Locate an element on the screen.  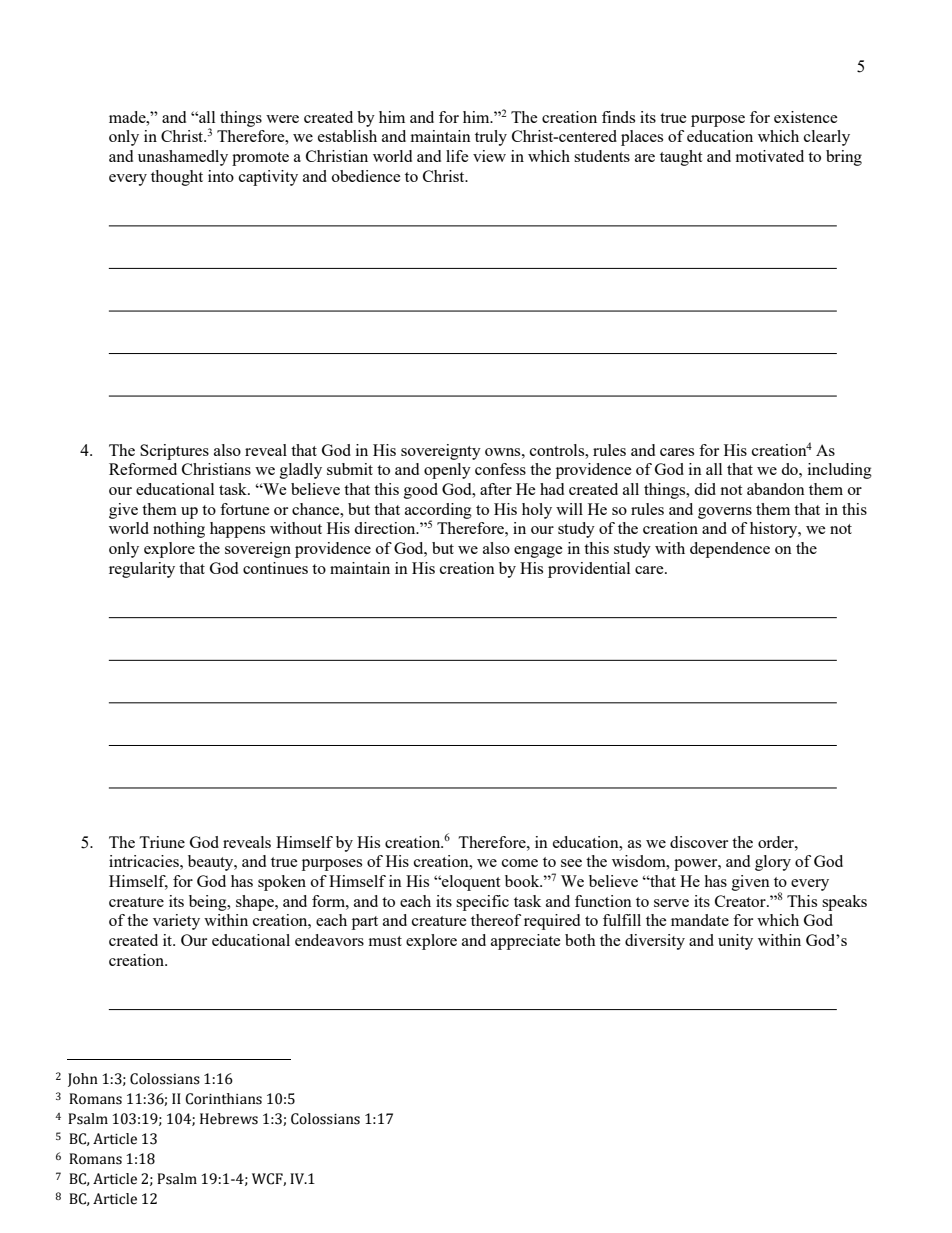
come is located at coordinates (520, 863).
